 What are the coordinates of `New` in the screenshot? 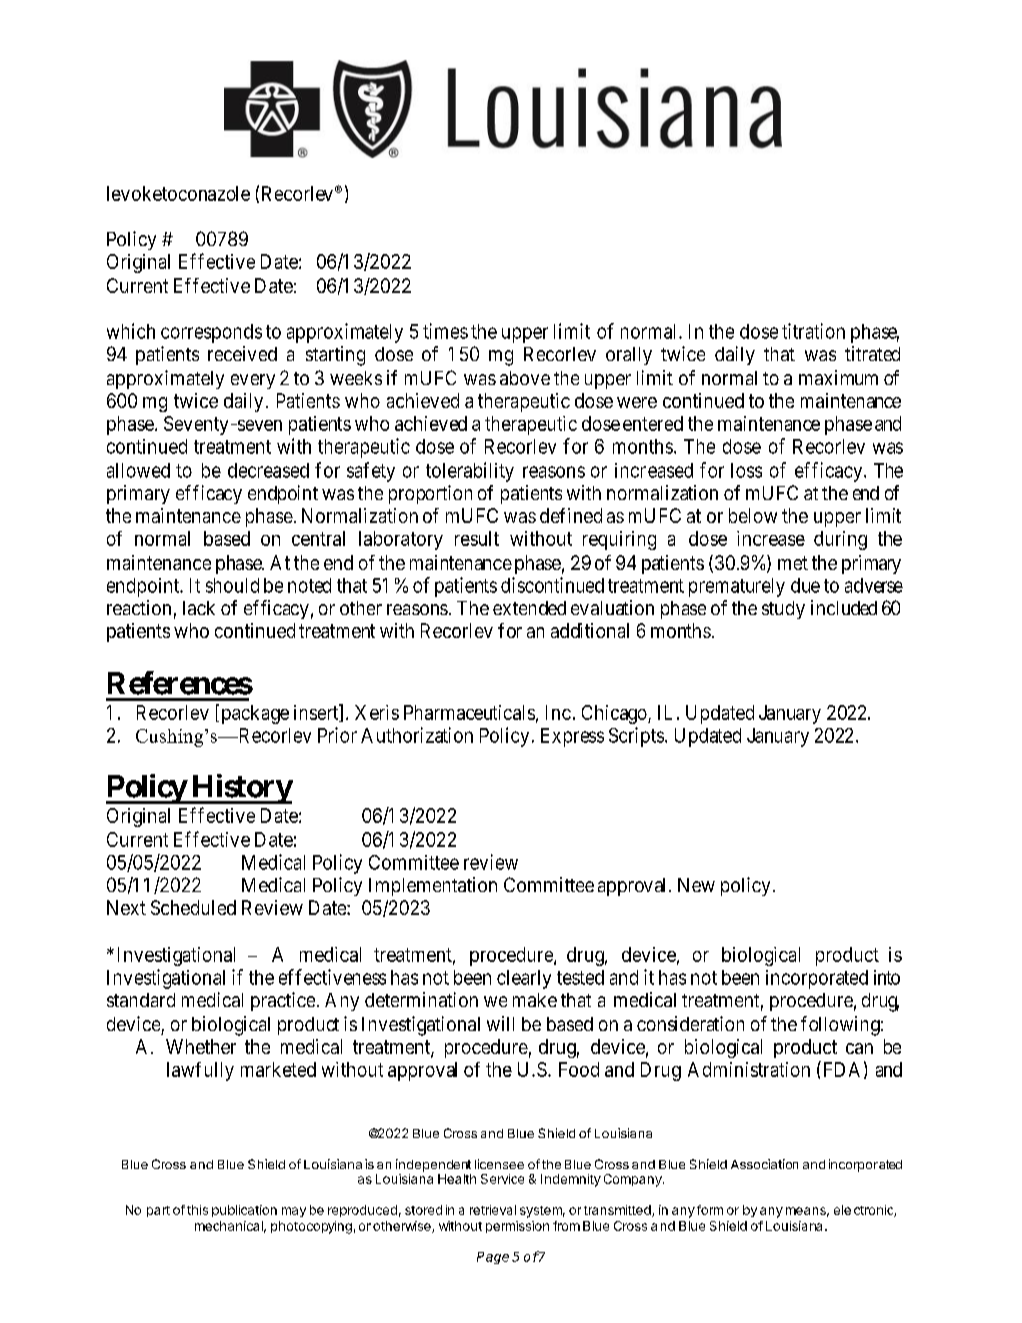 It's located at (696, 885).
